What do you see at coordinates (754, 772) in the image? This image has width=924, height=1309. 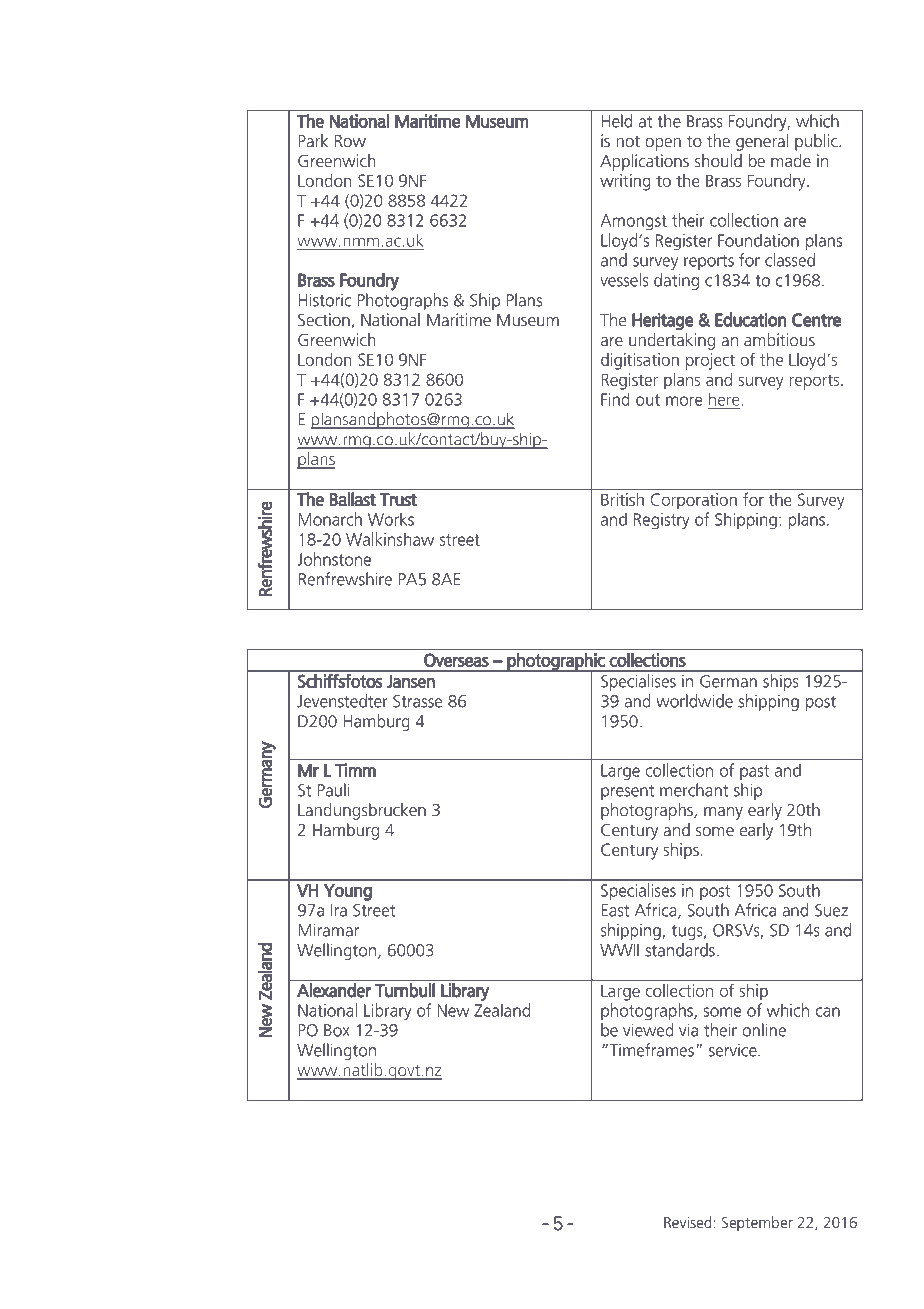 I see `past` at bounding box center [754, 772].
